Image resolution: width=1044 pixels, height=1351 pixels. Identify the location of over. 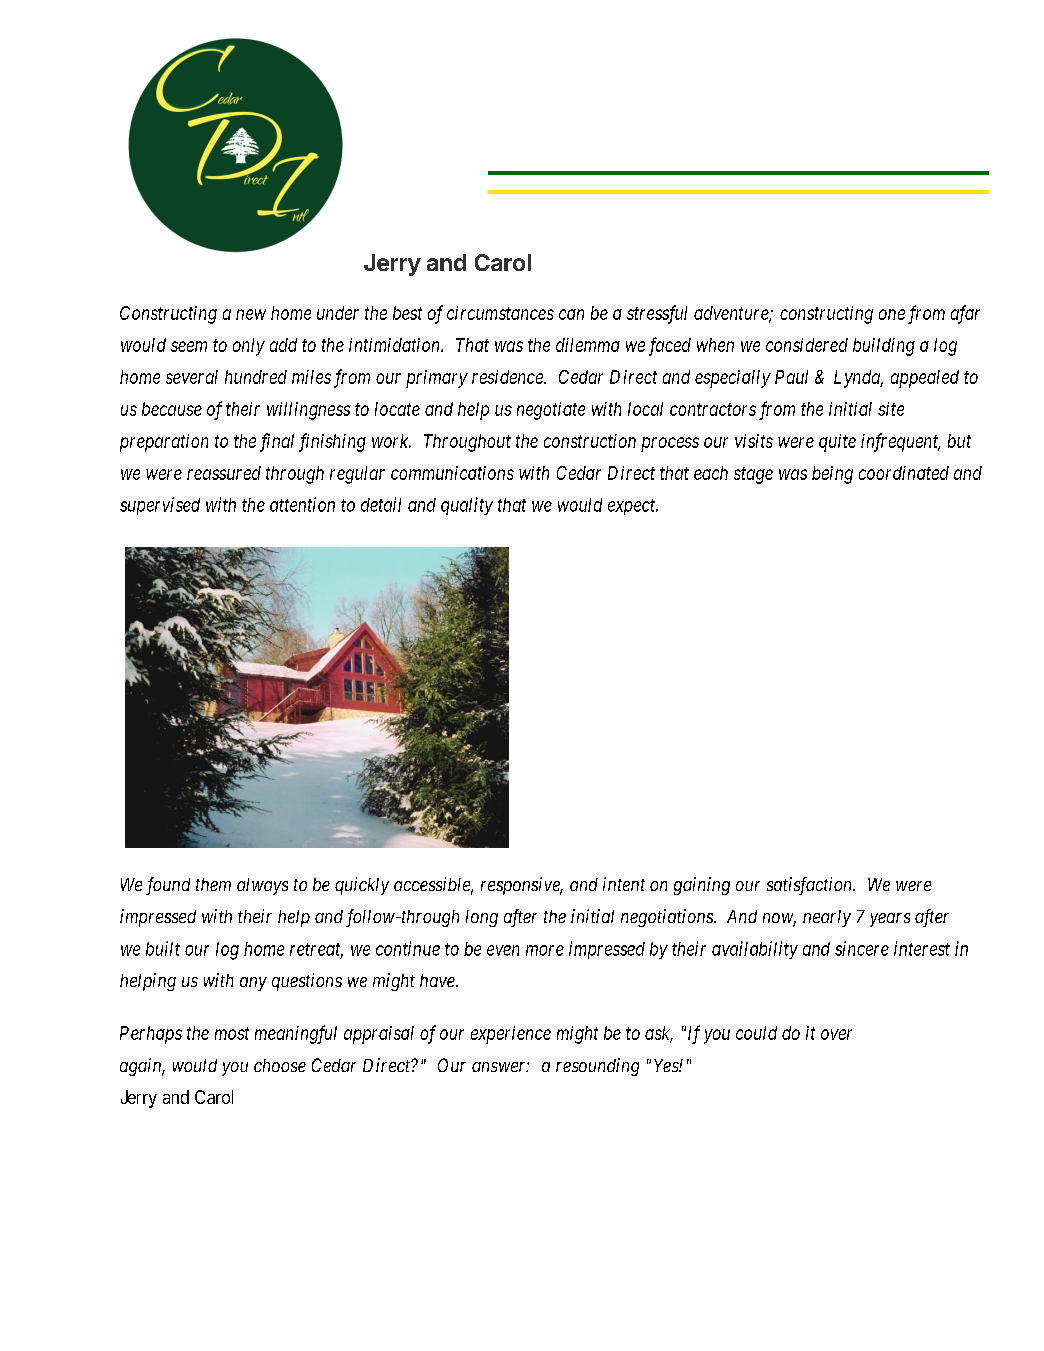
(836, 1034).
